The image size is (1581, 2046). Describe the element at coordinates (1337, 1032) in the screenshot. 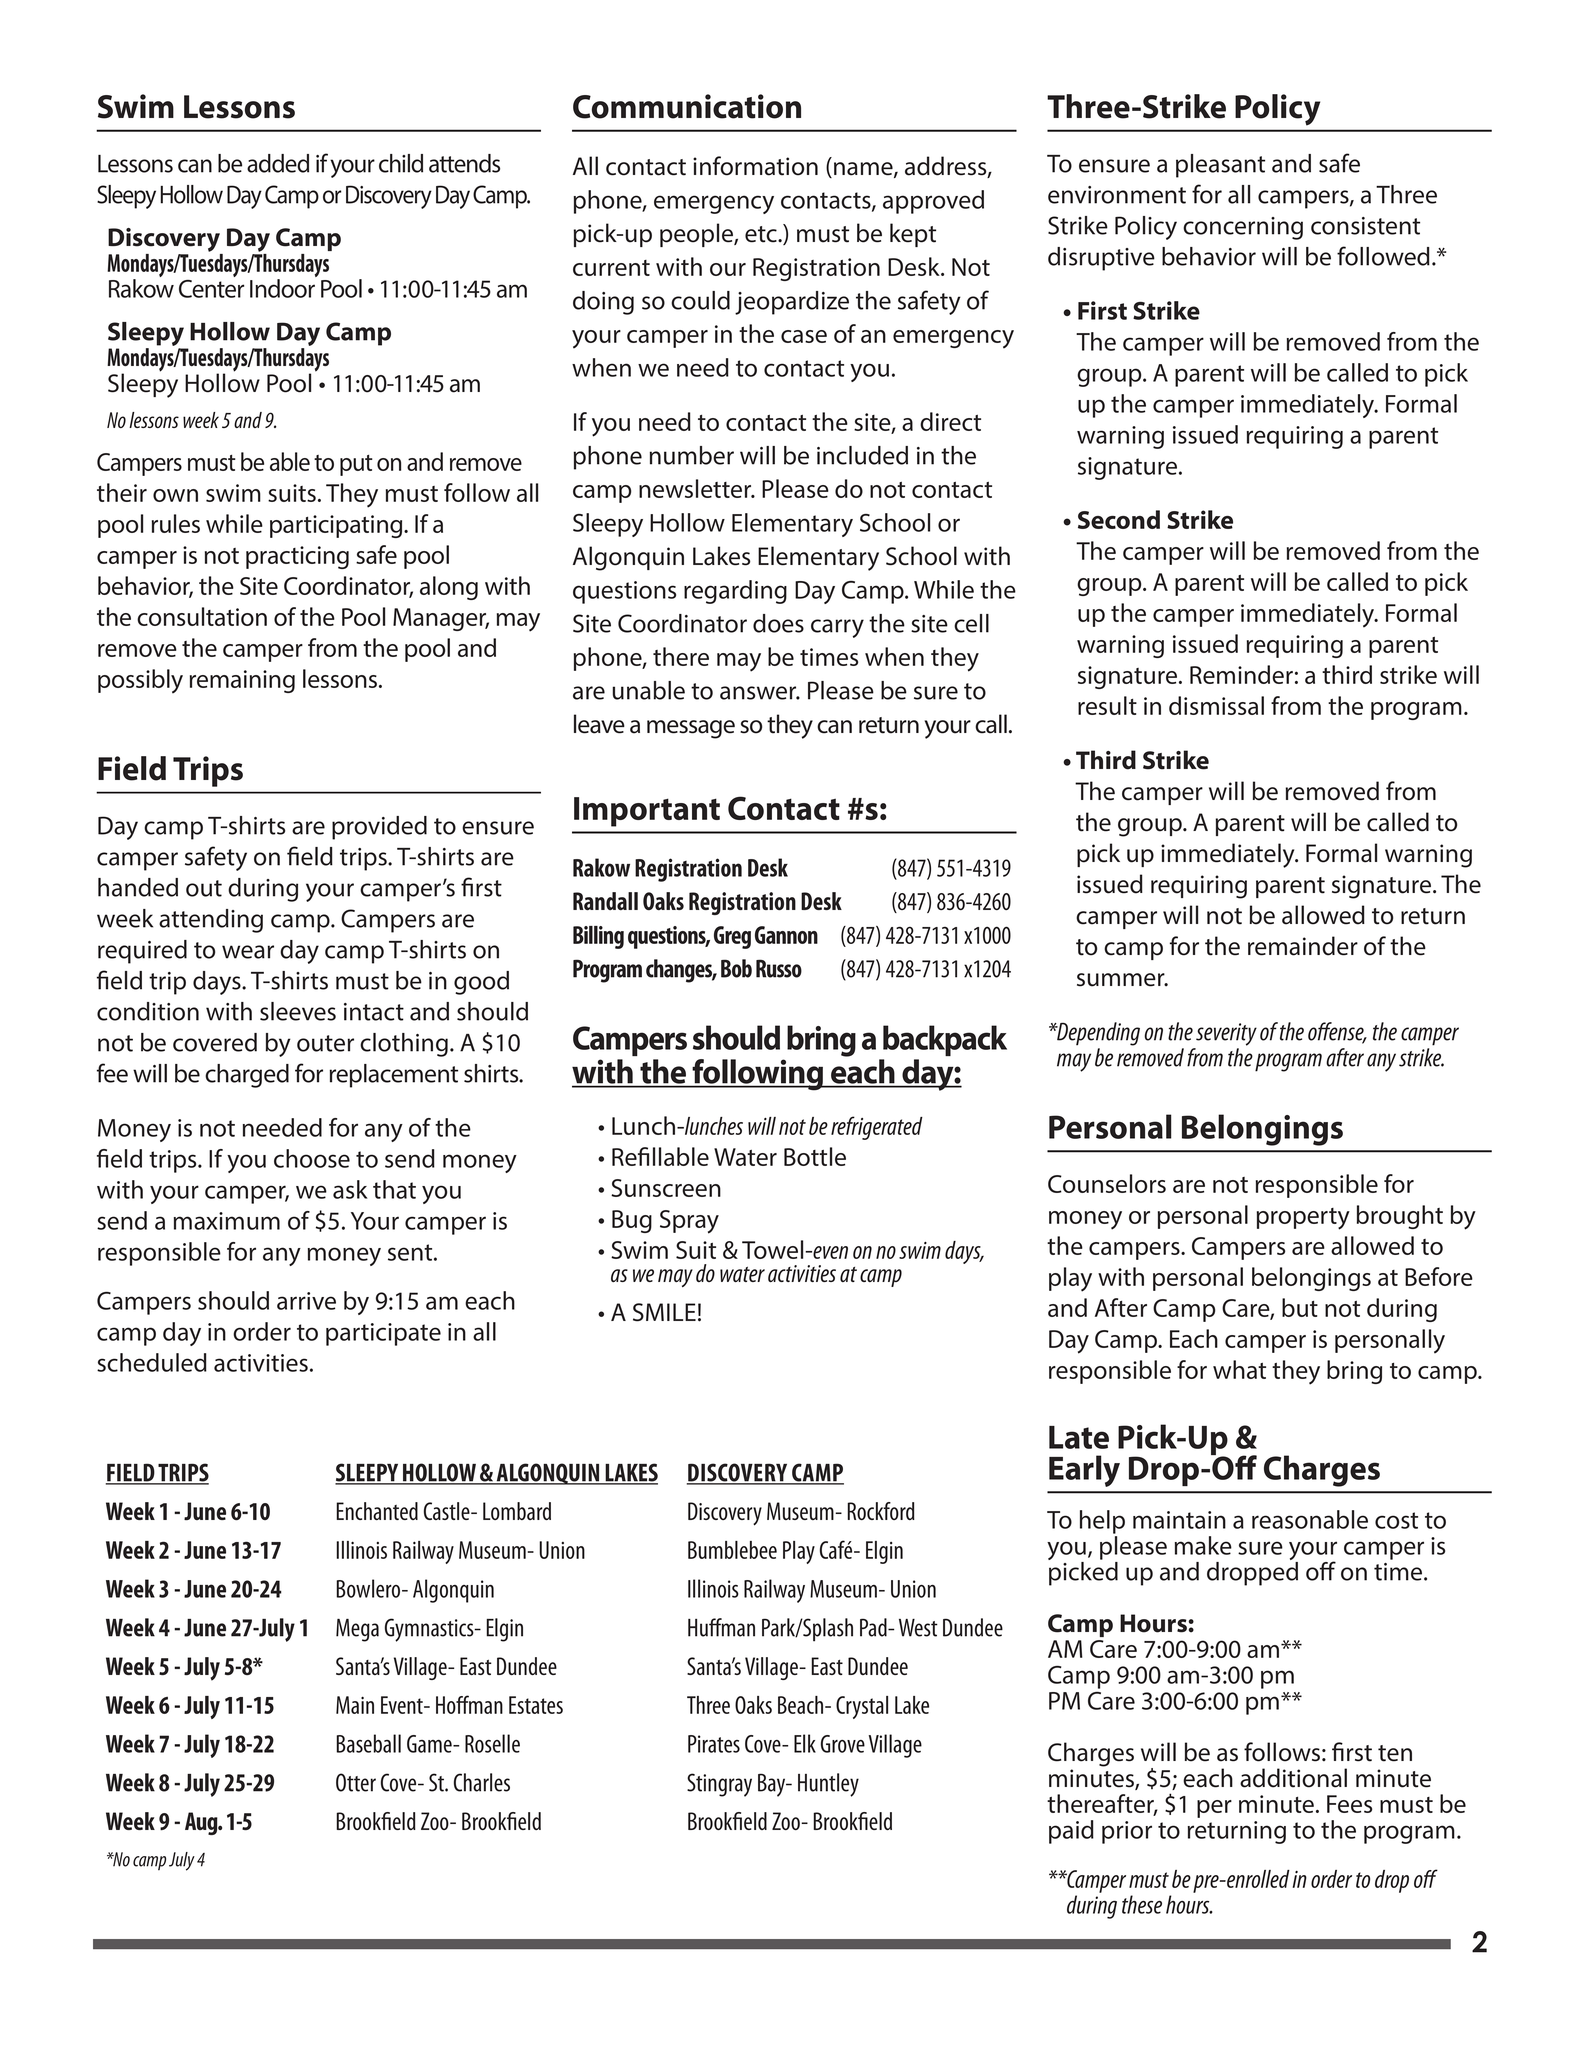

I see `offense` at that location.
